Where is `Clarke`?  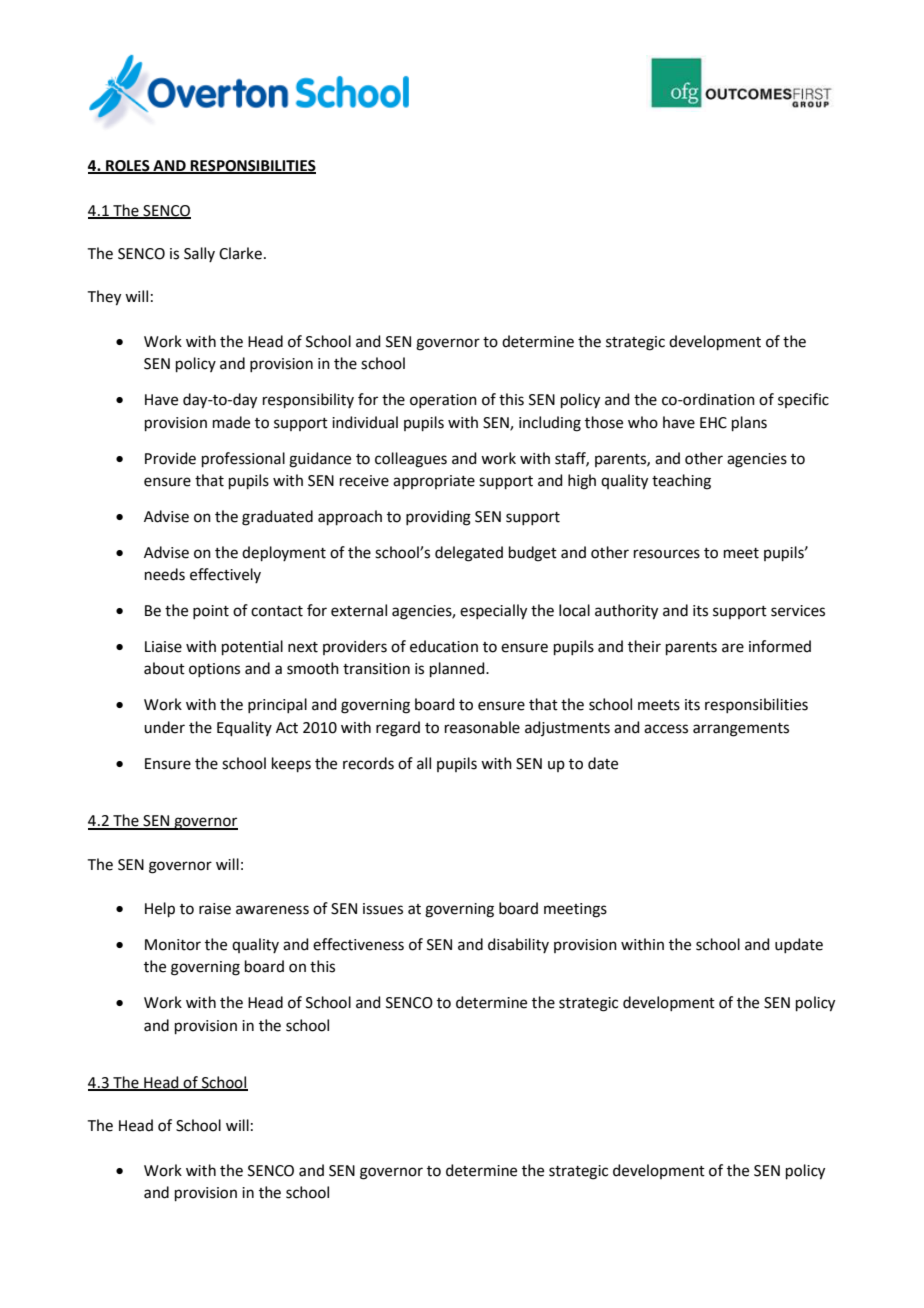 Clarke is located at coordinates (240, 253).
